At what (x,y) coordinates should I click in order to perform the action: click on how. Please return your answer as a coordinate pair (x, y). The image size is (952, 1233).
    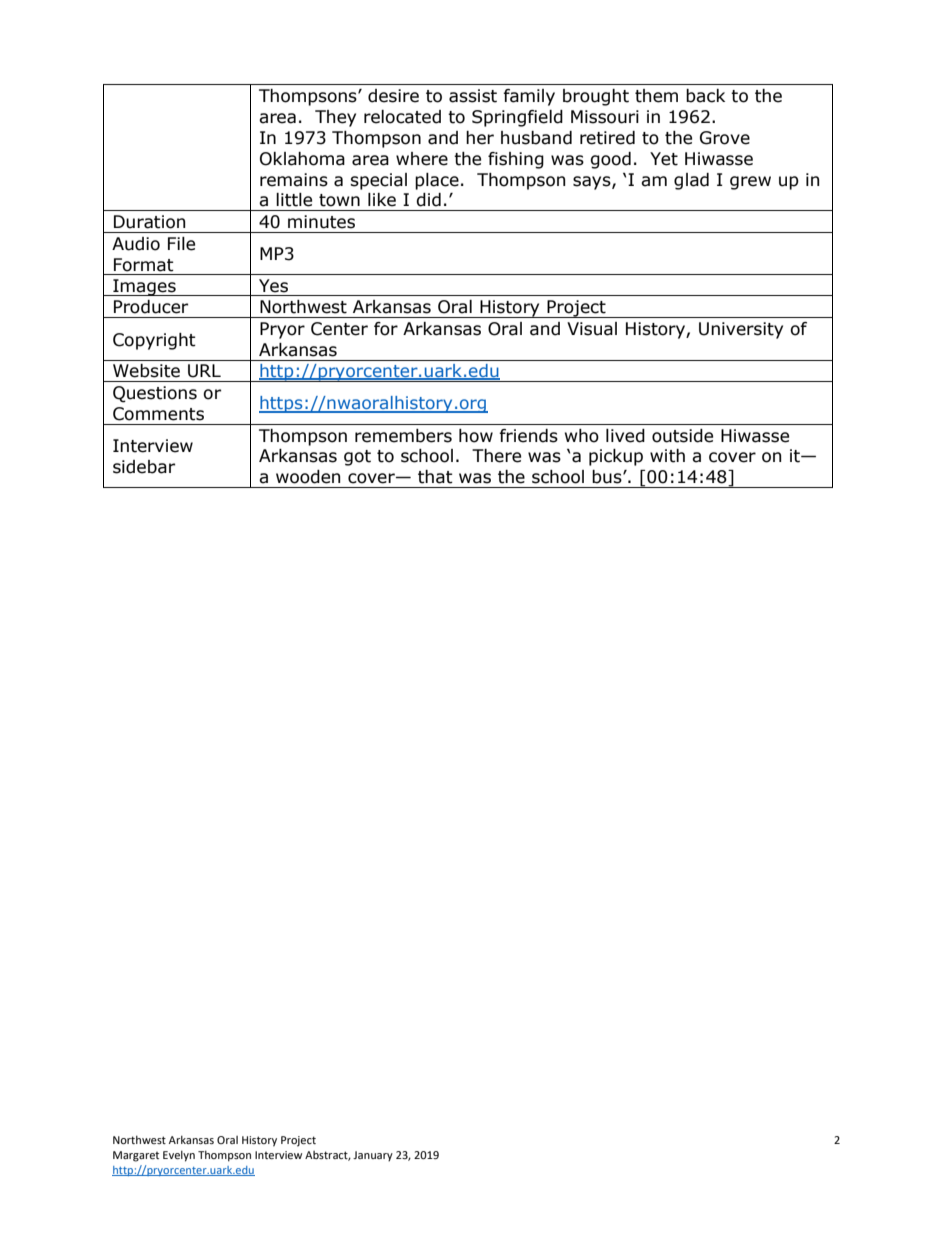
    Looking at the image, I should click on (476, 436).
